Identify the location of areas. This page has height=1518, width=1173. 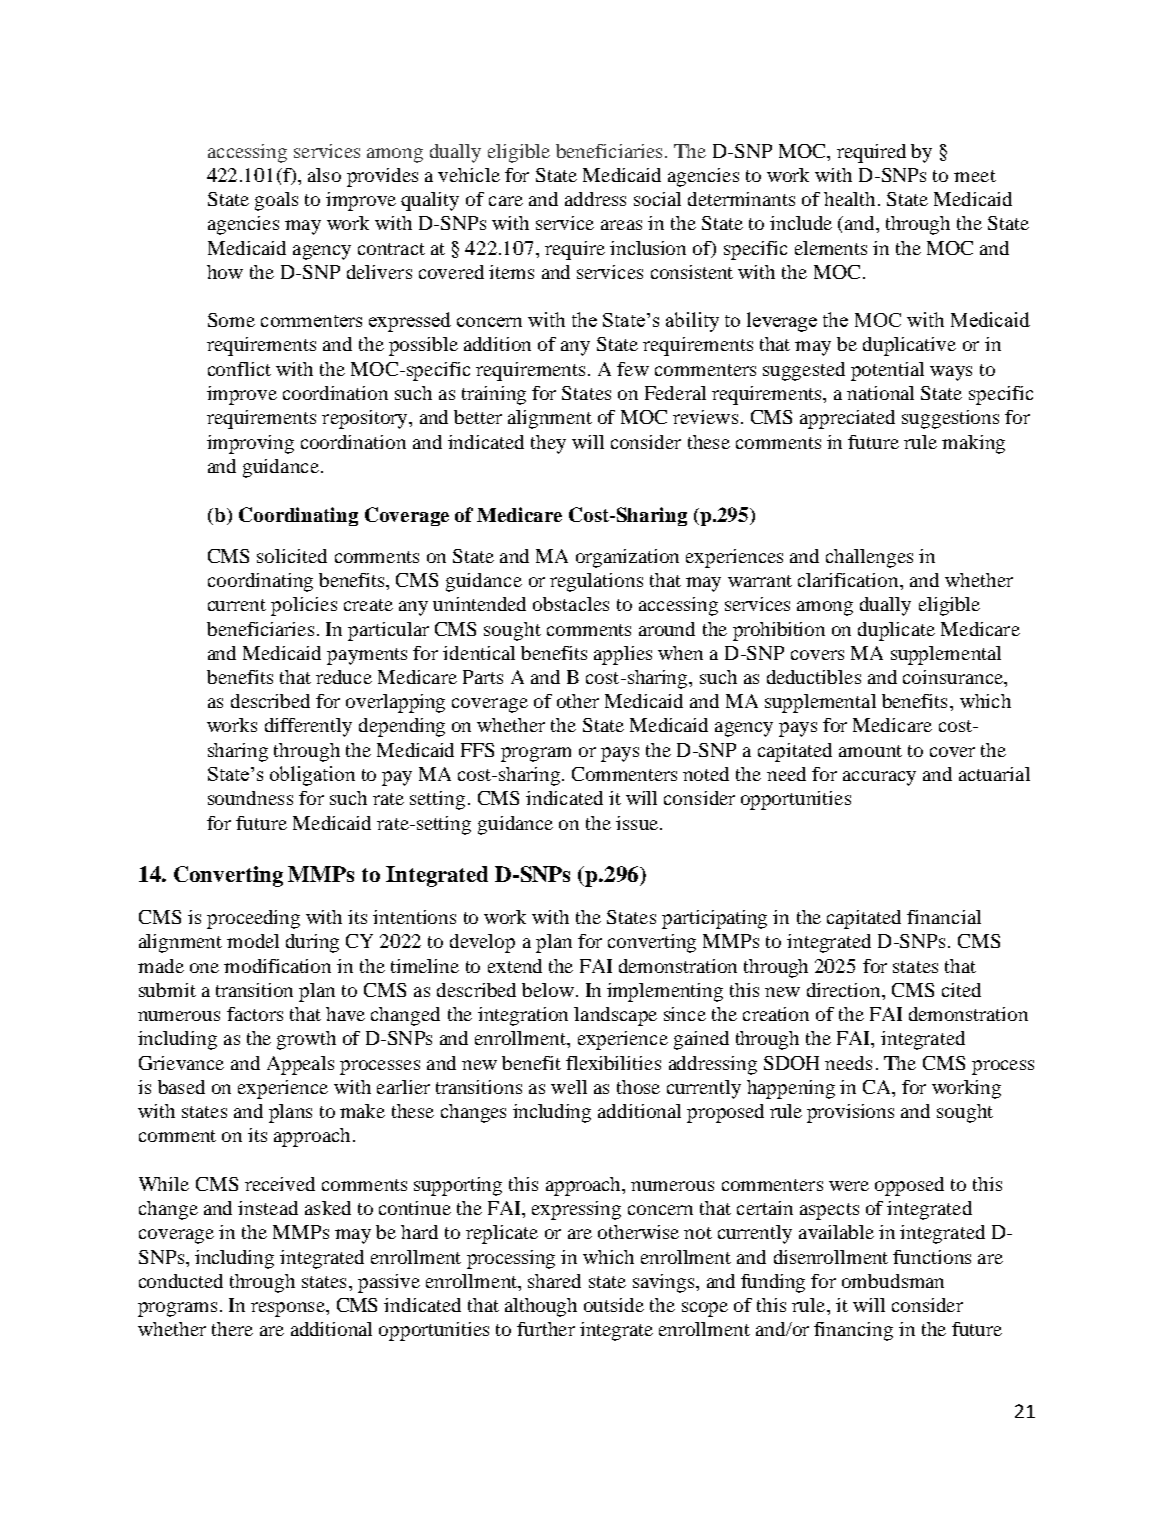
(621, 225).
